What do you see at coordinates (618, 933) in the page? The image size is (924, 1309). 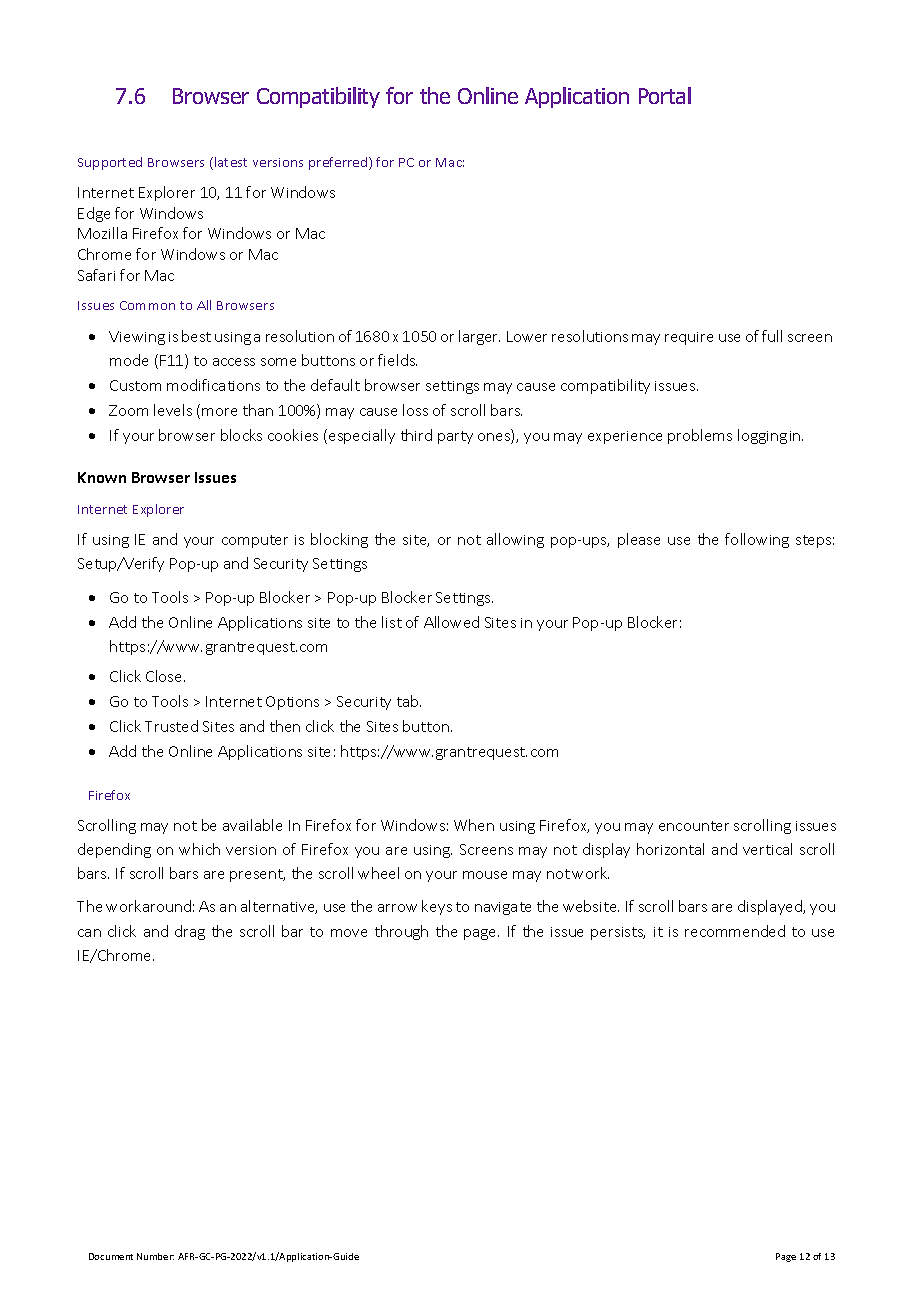 I see `persists` at bounding box center [618, 933].
